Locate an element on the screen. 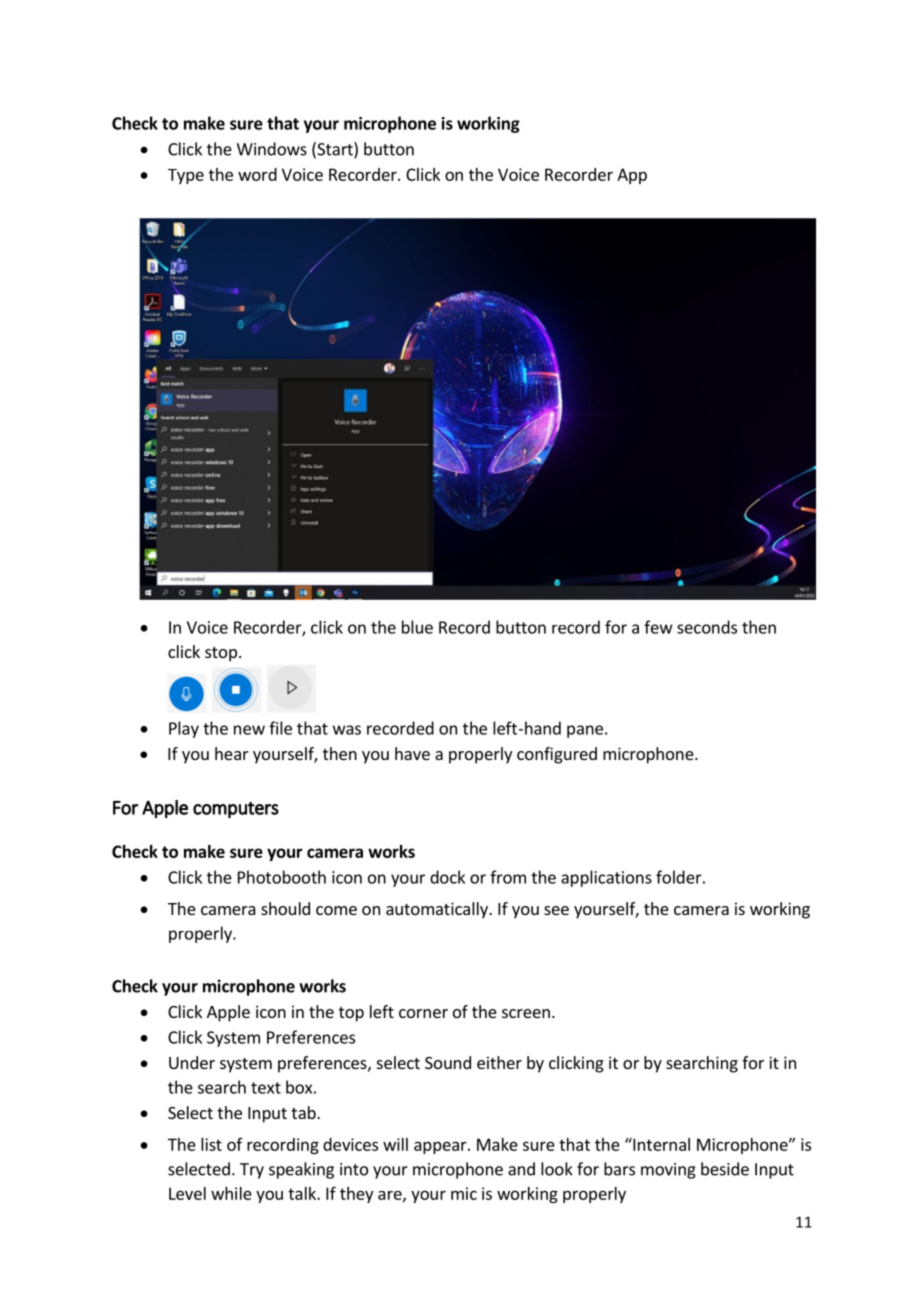 Image resolution: width=924 pixels, height=1308 pixels. few is located at coordinates (658, 627).
